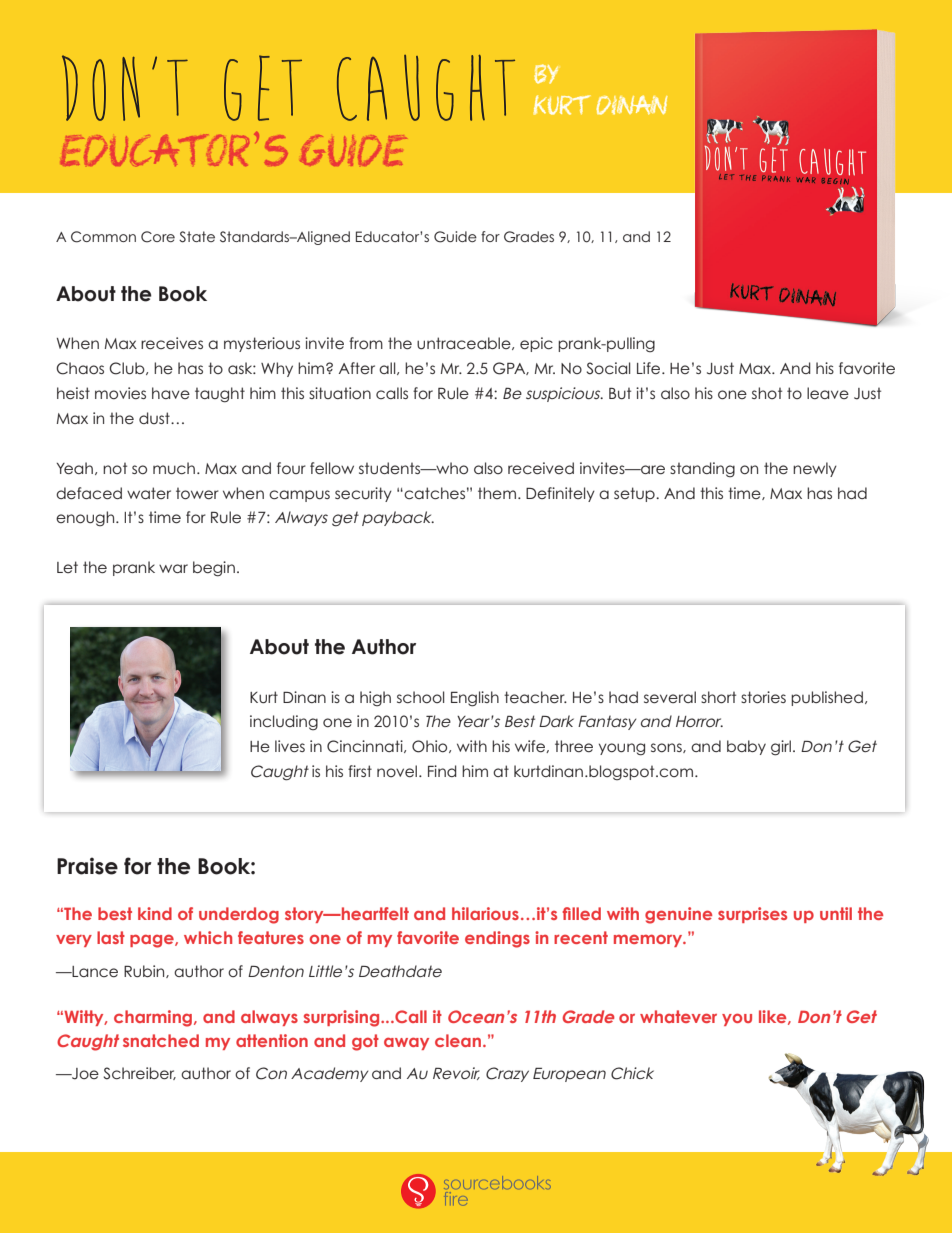  I want to click on whatever, so click(678, 1016).
